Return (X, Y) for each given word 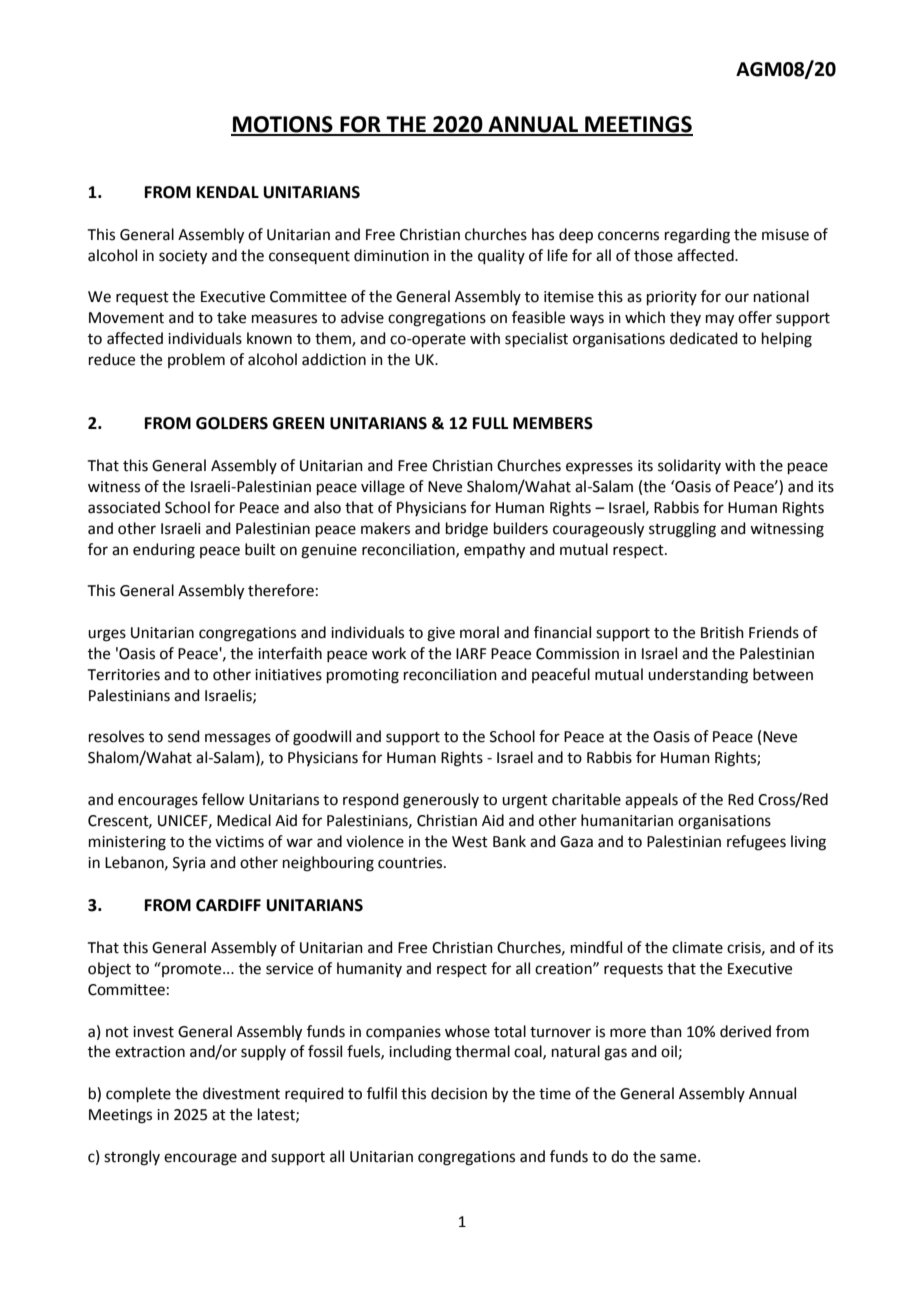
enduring (164, 551)
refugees (756, 843)
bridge (467, 530)
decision (459, 1093)
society (183, 257)
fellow (223, 799)
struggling (682, 530)
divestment (241, 1093)
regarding (697, 236)
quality (501, 256)
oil (669, 1051)
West (470, 842)
